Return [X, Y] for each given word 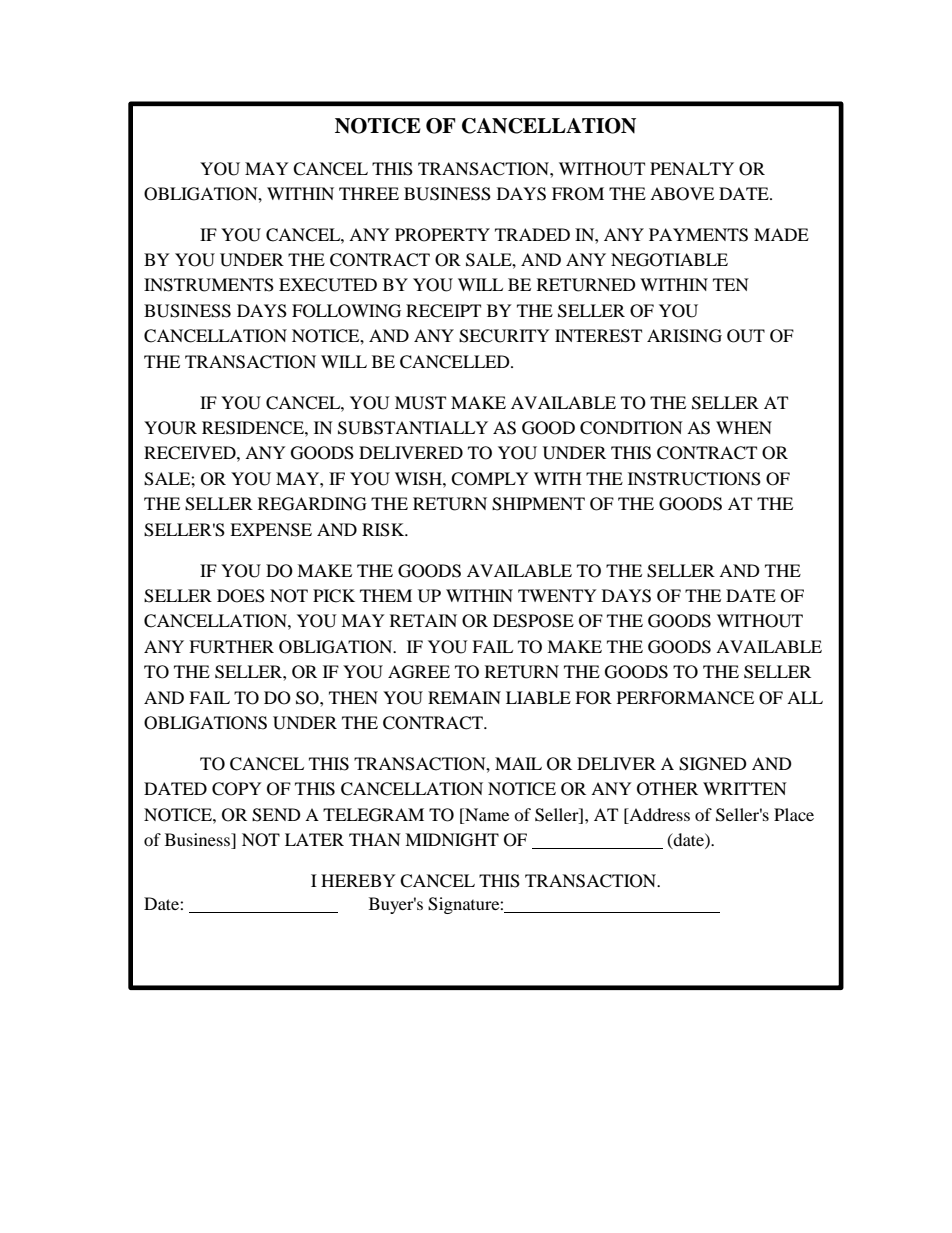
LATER [314, 839]
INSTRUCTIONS [694, 479]
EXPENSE [271, 530]
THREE [369, 193]
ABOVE [682, 194]
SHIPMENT [538, 504]
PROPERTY [442, 235]
